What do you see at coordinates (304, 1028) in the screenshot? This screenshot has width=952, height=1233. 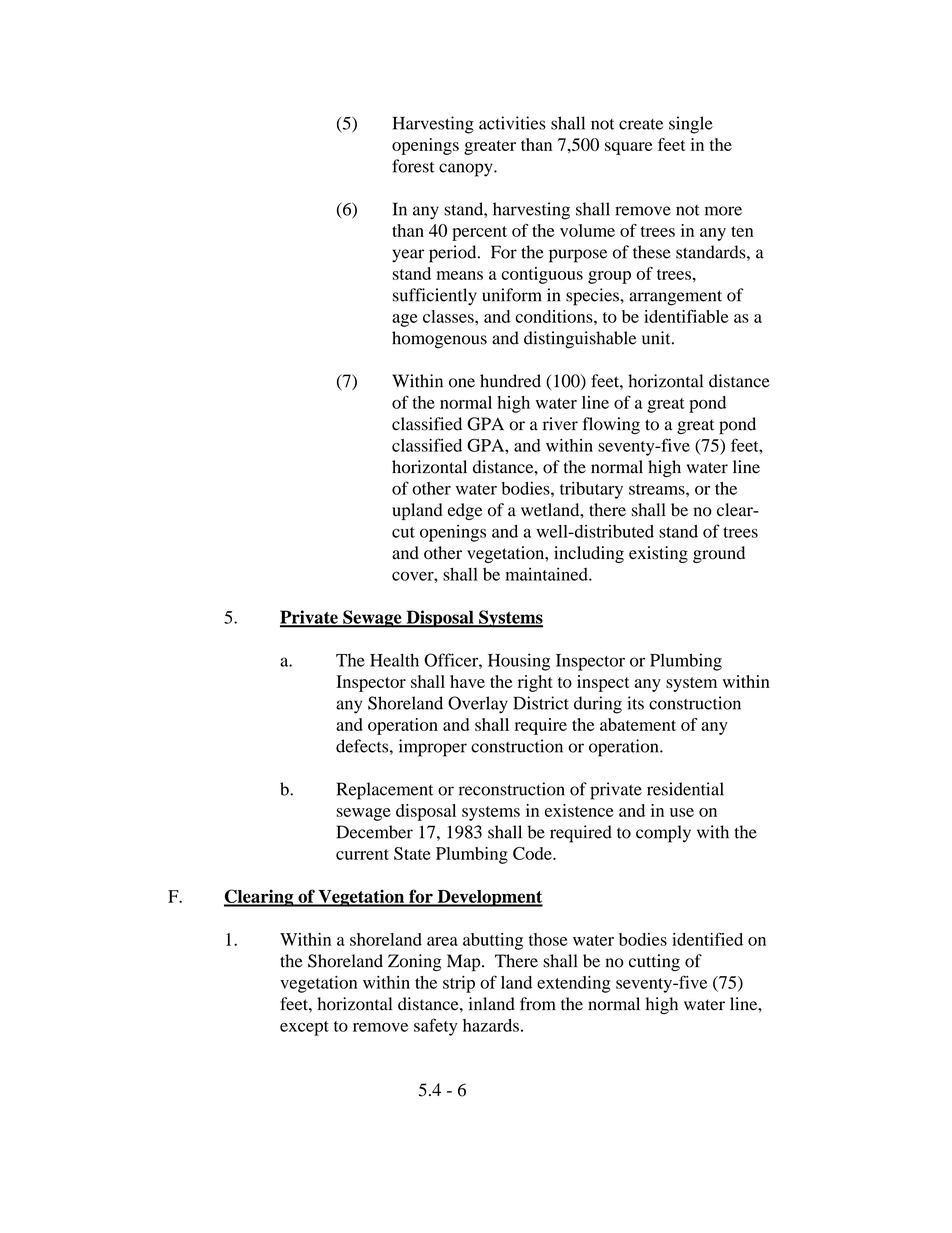 I see `except` at bounding box center [304, 1028].
